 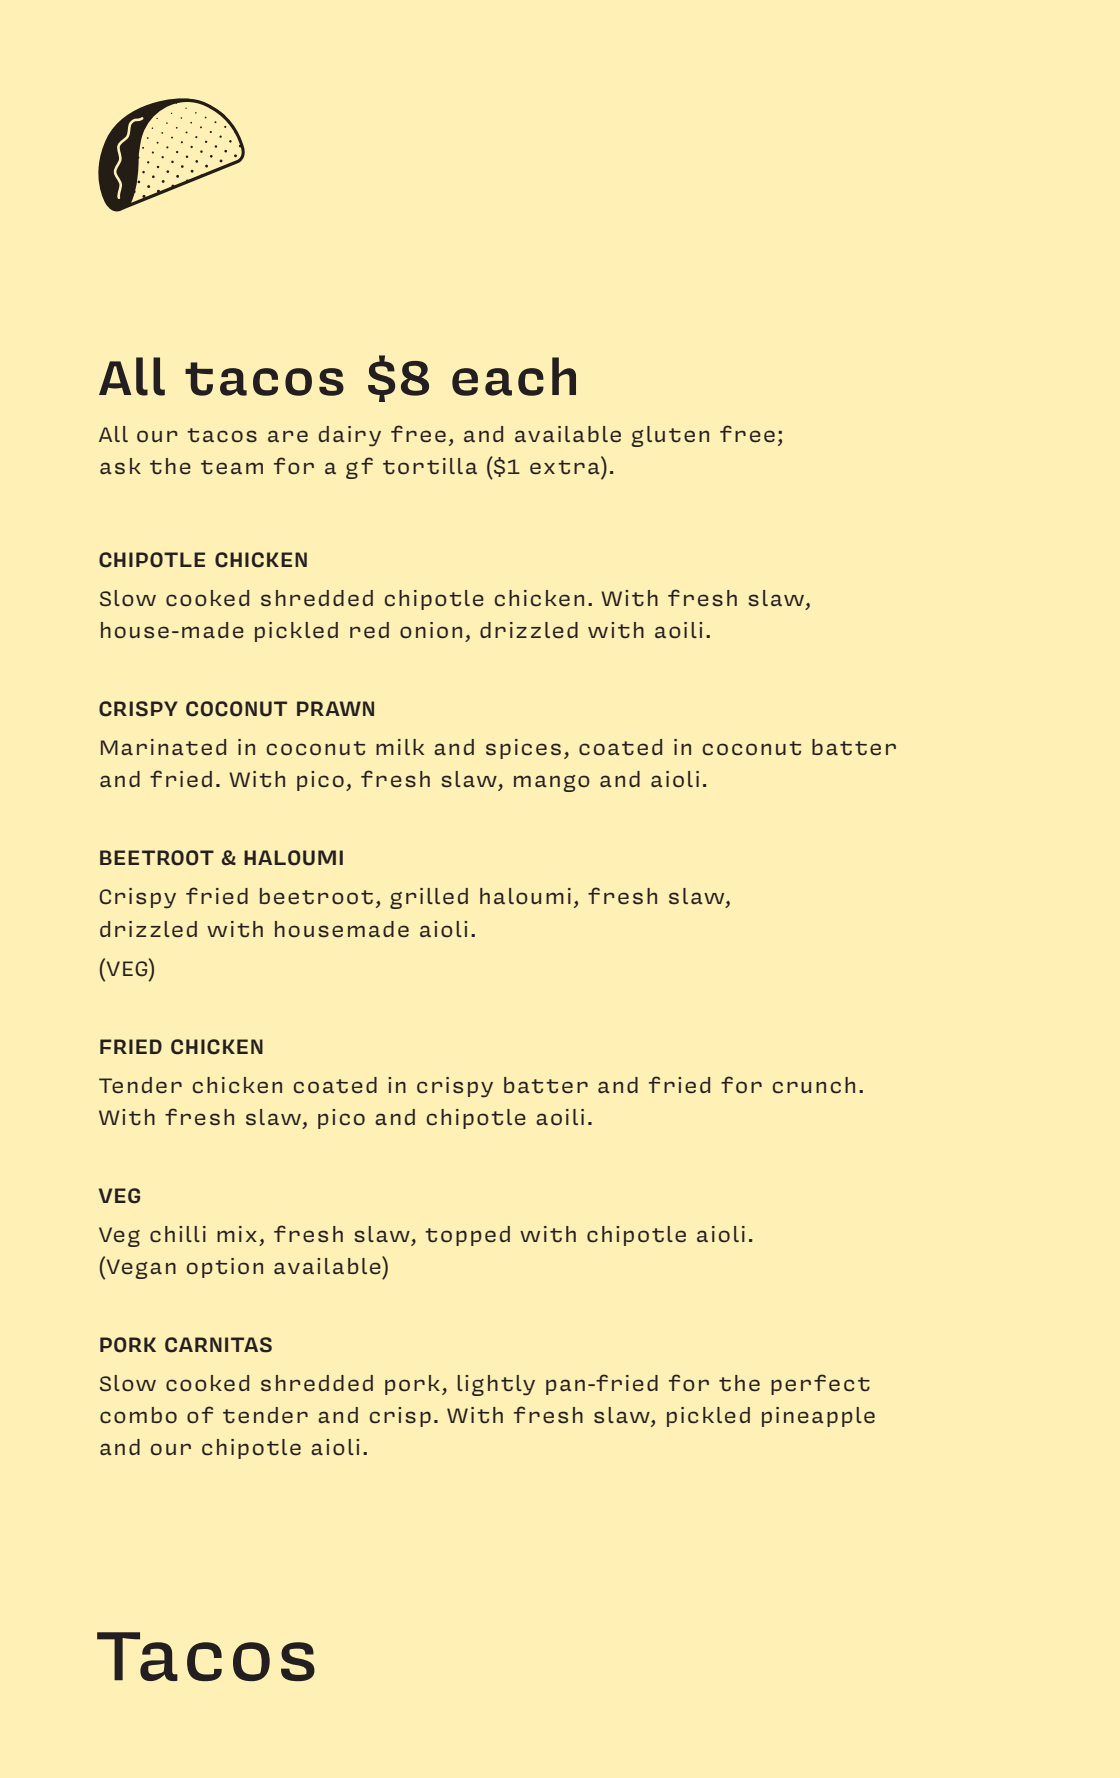 What do you see at coordinates (514, 376) in the screenshot?
I see `each` at bounding box center [514, 376].
